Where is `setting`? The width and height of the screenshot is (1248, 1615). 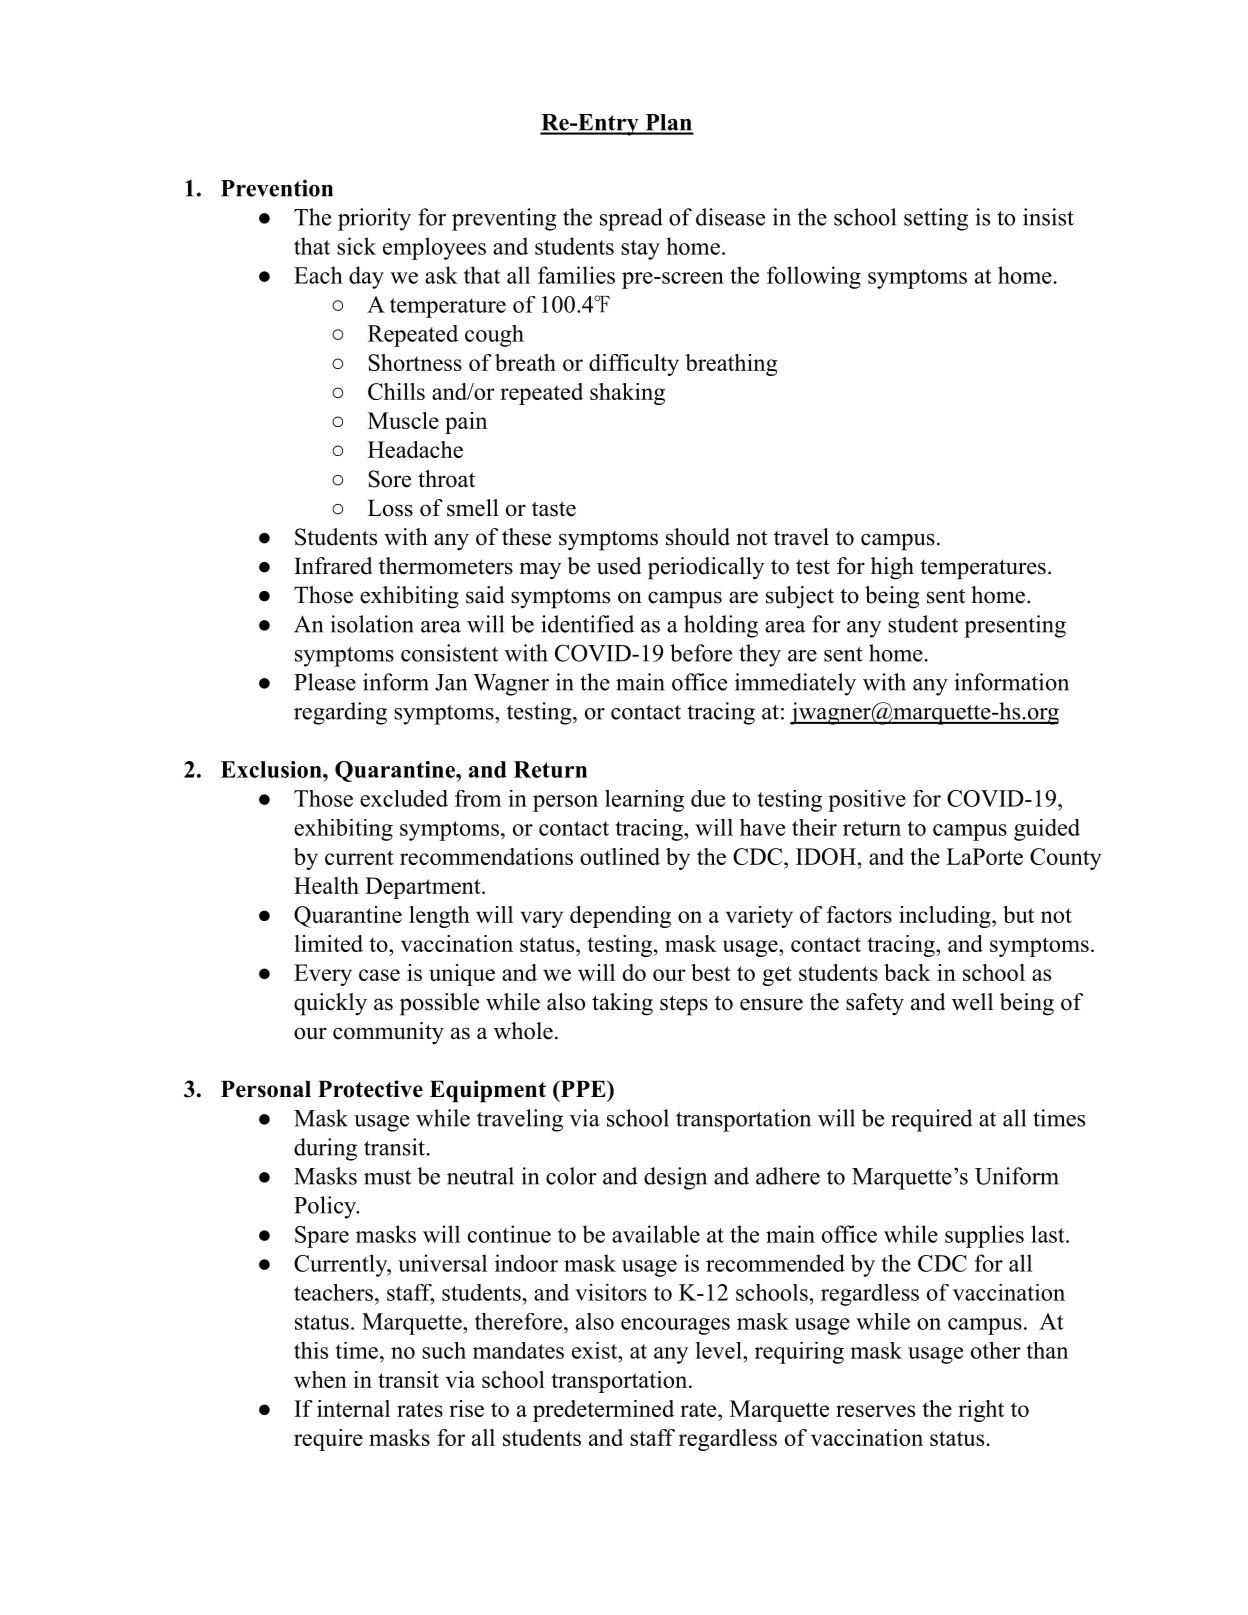
setting is located at coordinates (936, 219).
